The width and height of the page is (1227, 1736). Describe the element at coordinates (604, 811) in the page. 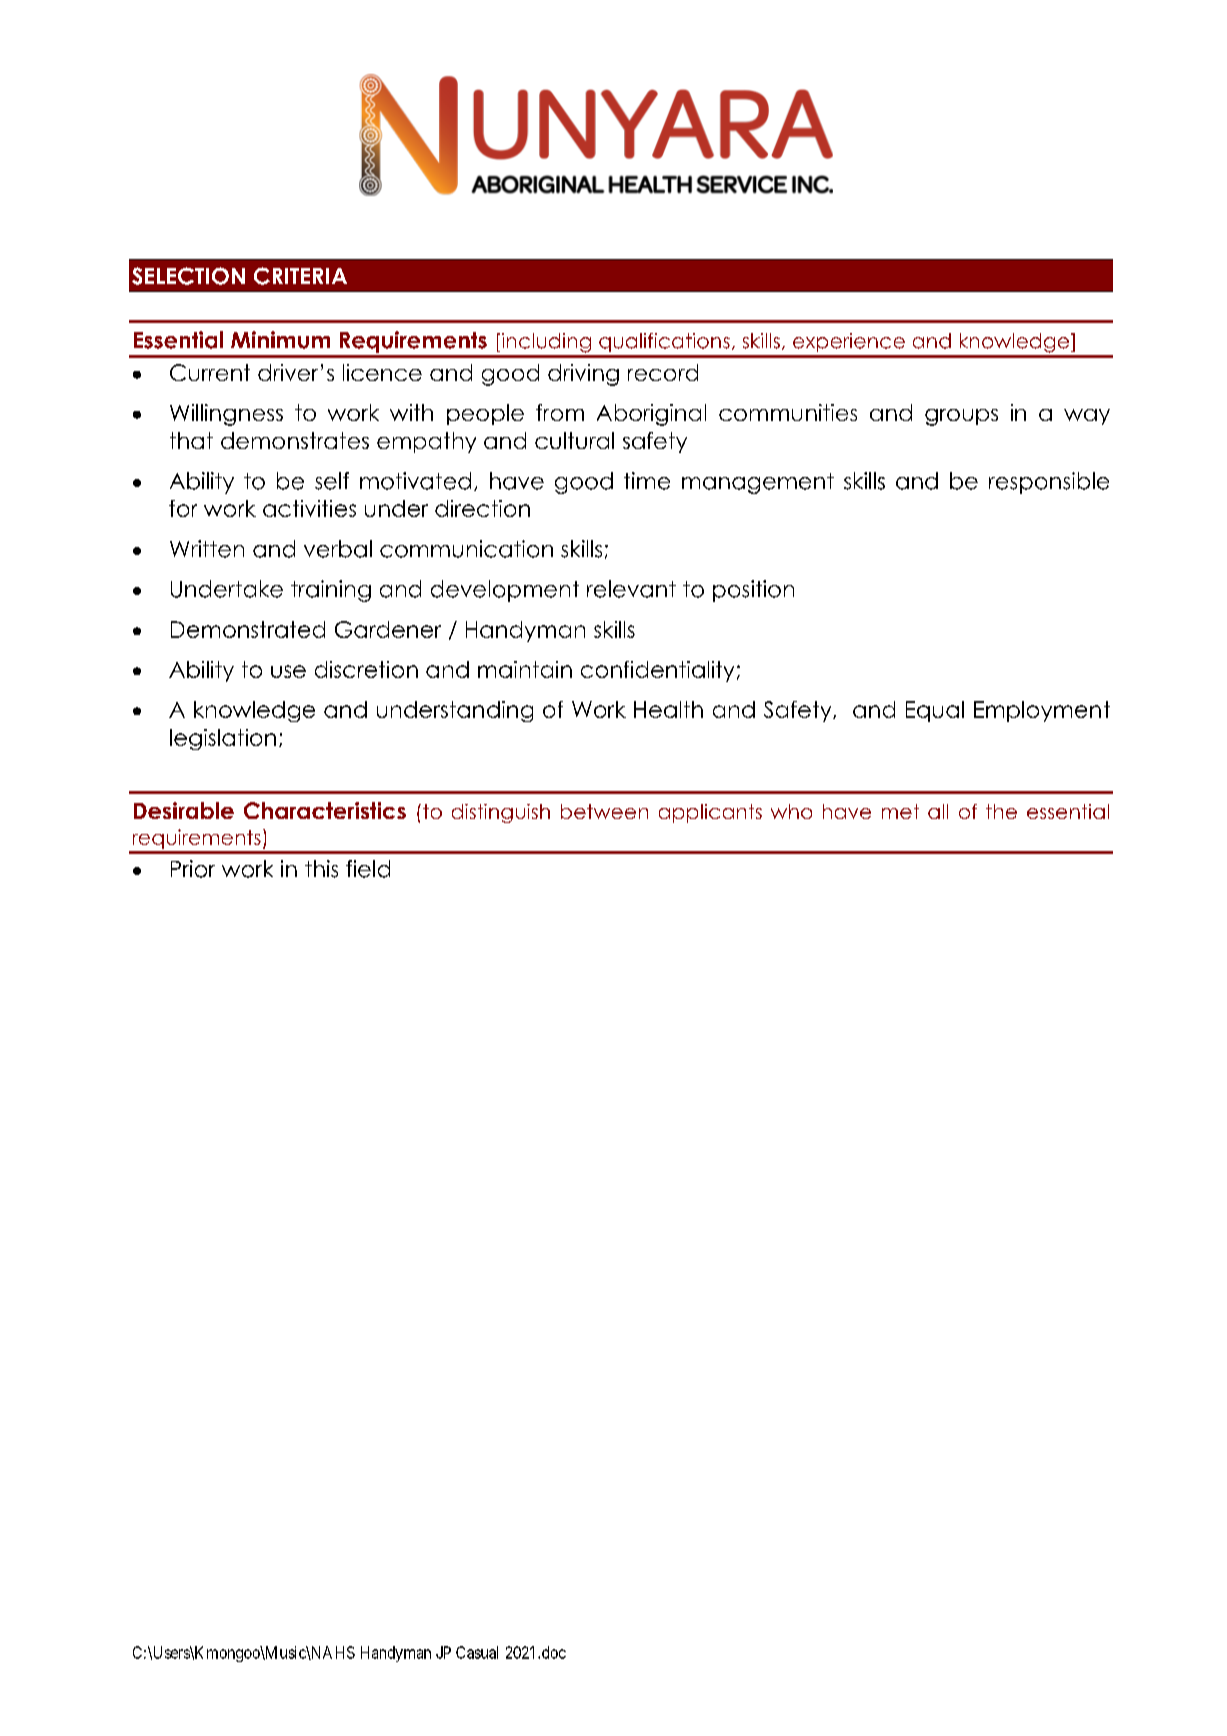

I see `between` at that location.
